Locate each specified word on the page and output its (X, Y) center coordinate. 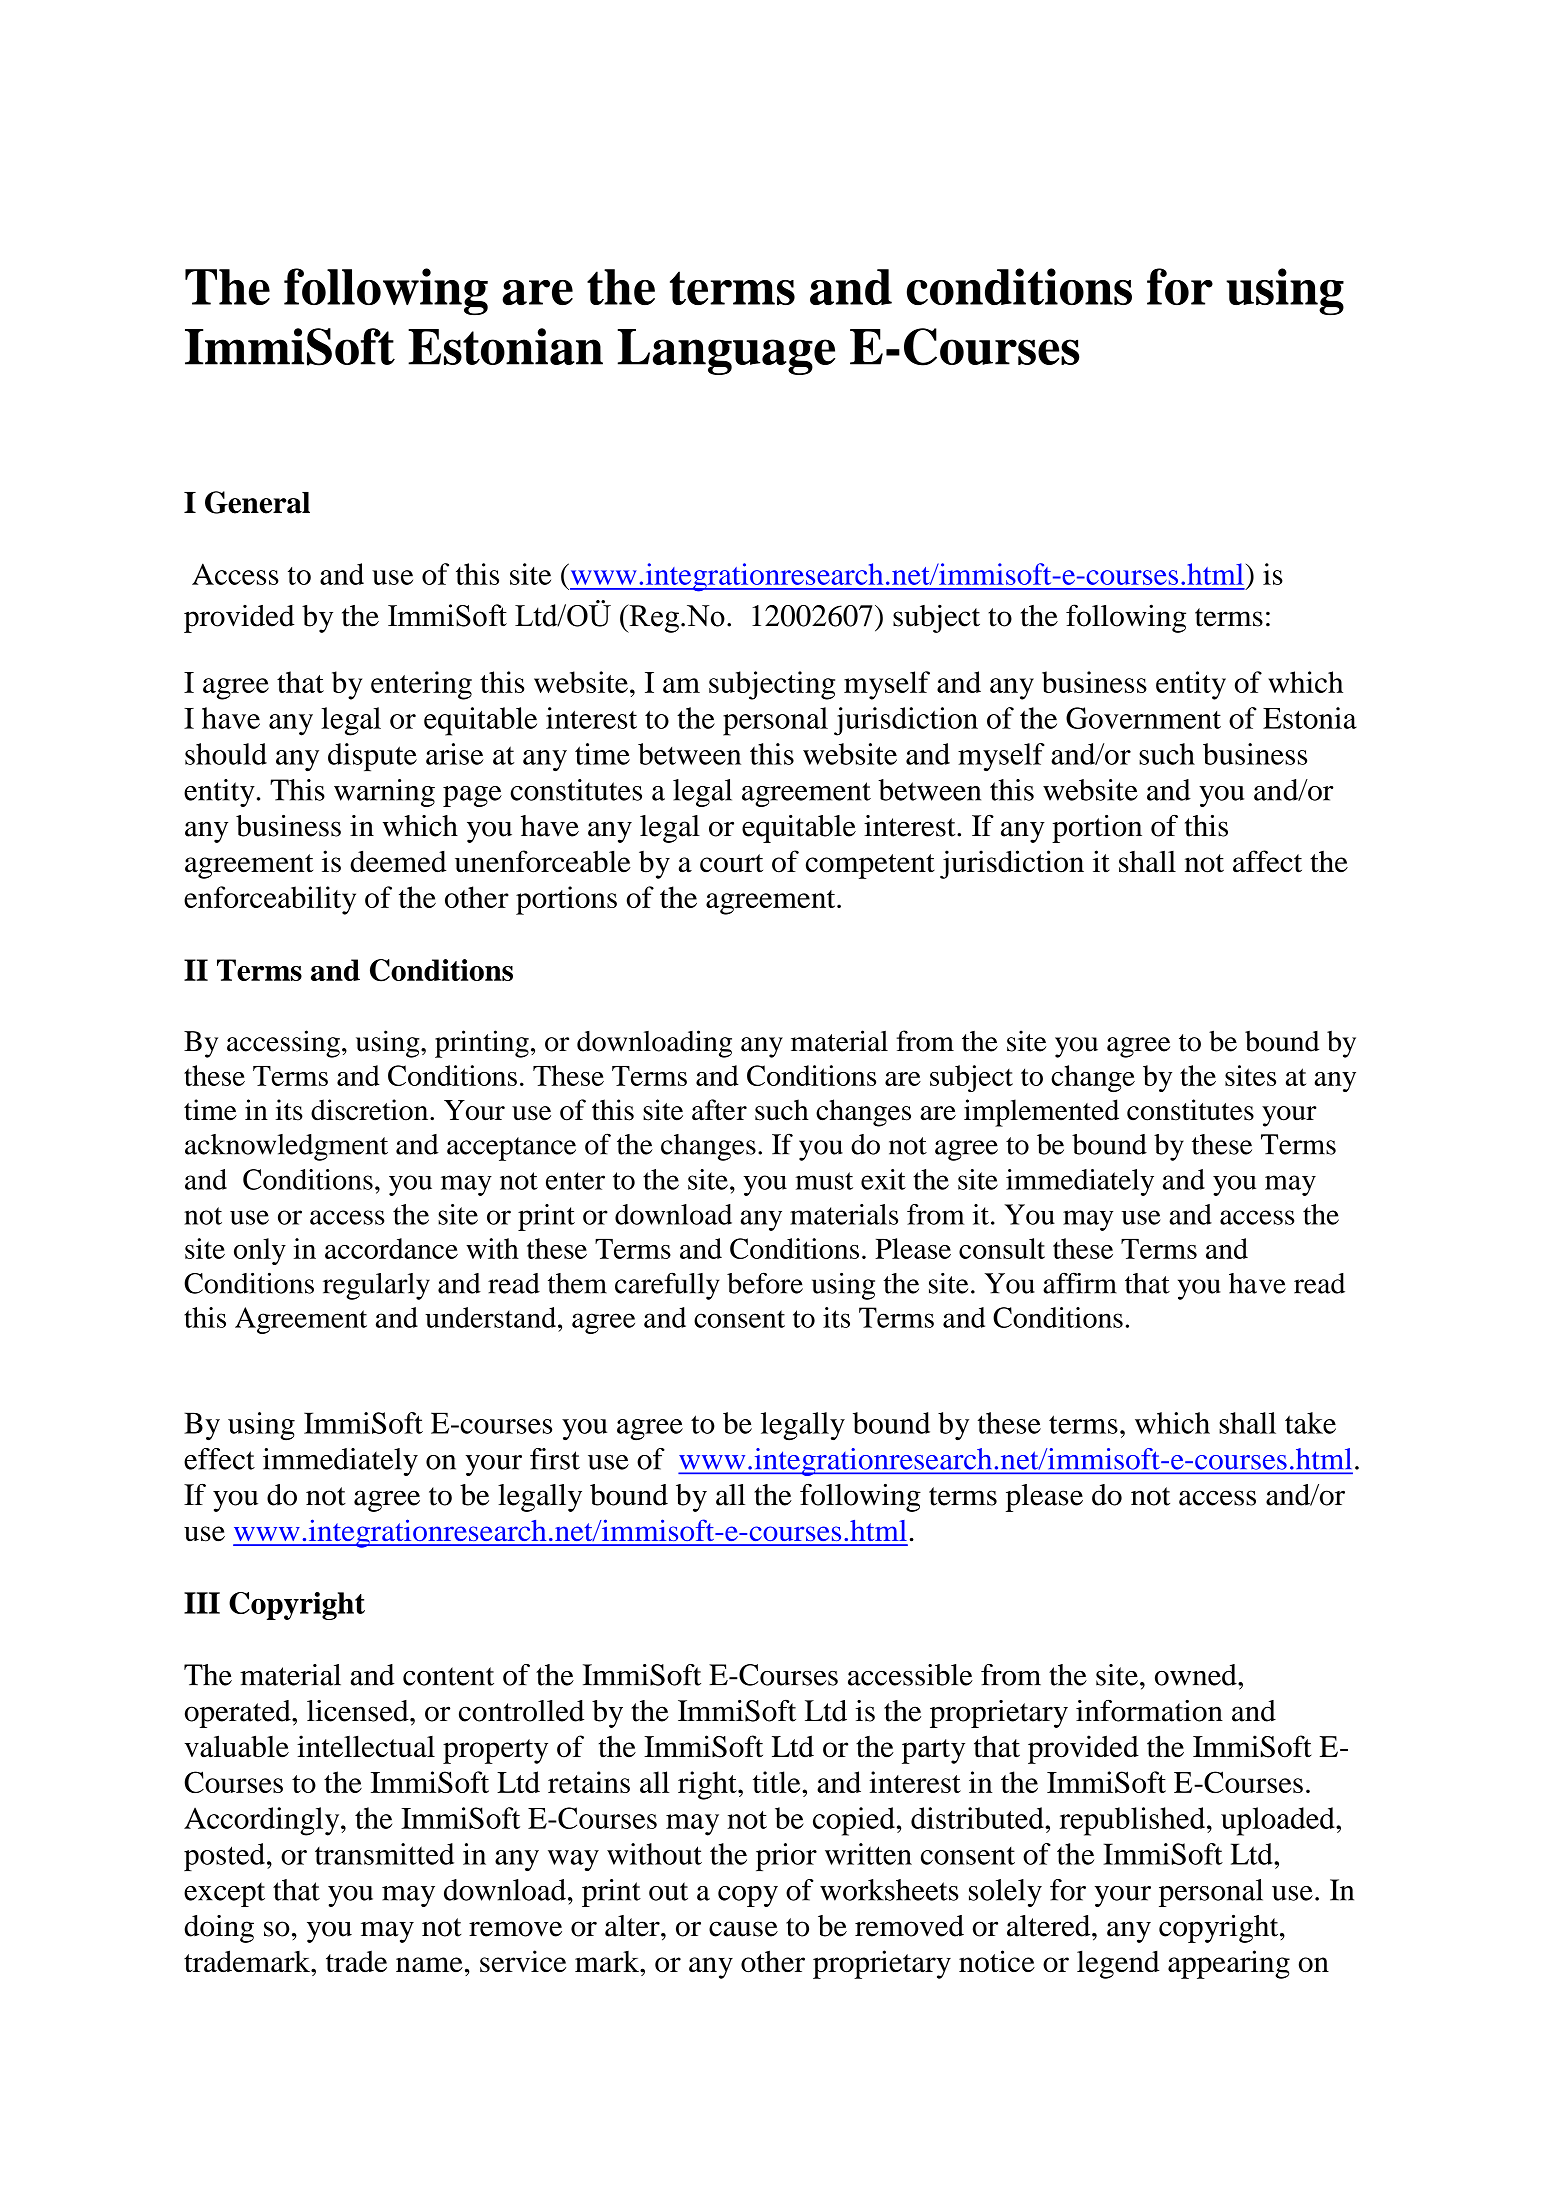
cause (743, 1929)
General (257, 502)
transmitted (384, 1854)
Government (1143, 718)
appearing (1229, 1964)
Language (726, 352)
